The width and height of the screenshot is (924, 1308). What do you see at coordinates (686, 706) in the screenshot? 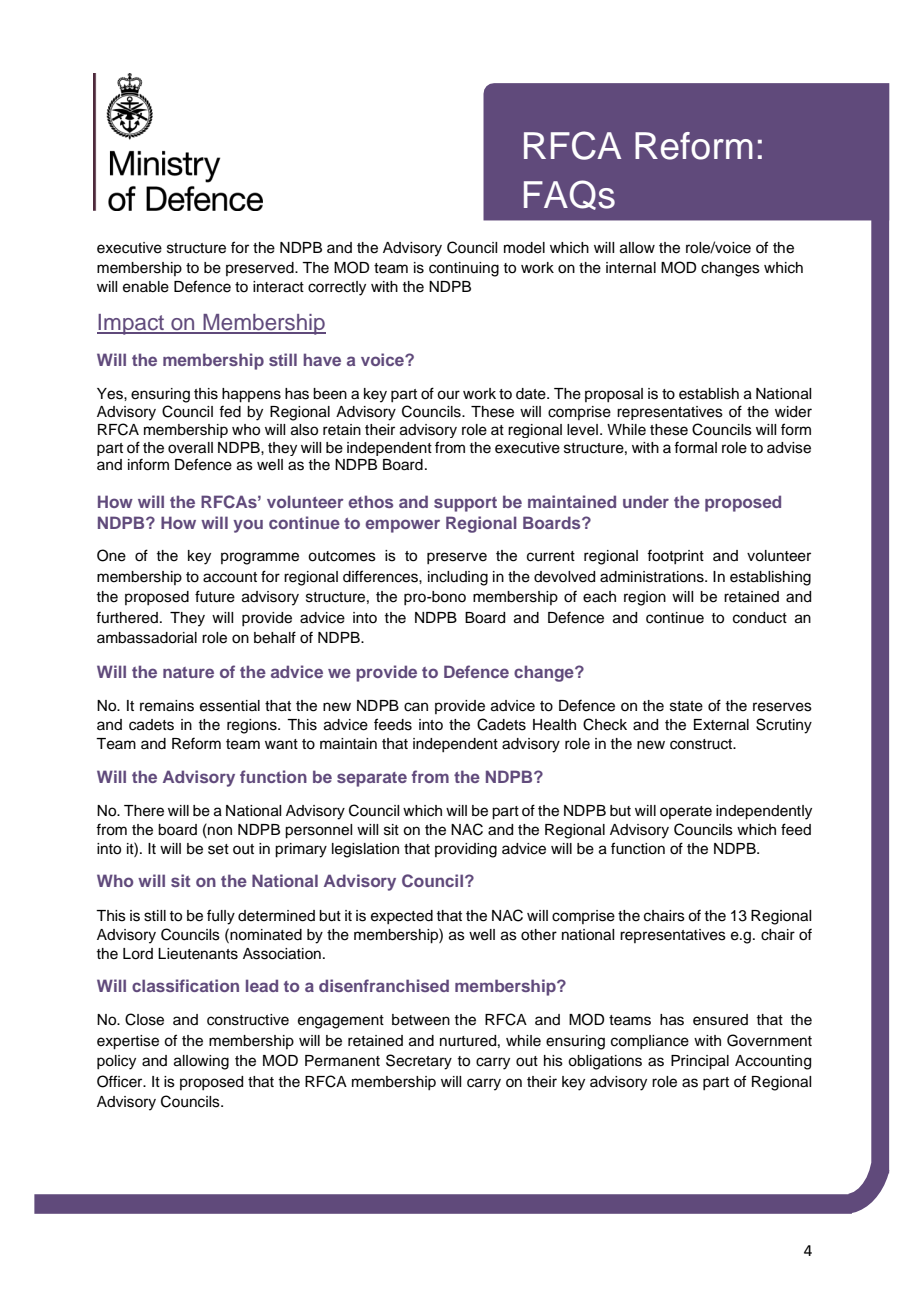
I see `state` at bounding box center [686, 706].
